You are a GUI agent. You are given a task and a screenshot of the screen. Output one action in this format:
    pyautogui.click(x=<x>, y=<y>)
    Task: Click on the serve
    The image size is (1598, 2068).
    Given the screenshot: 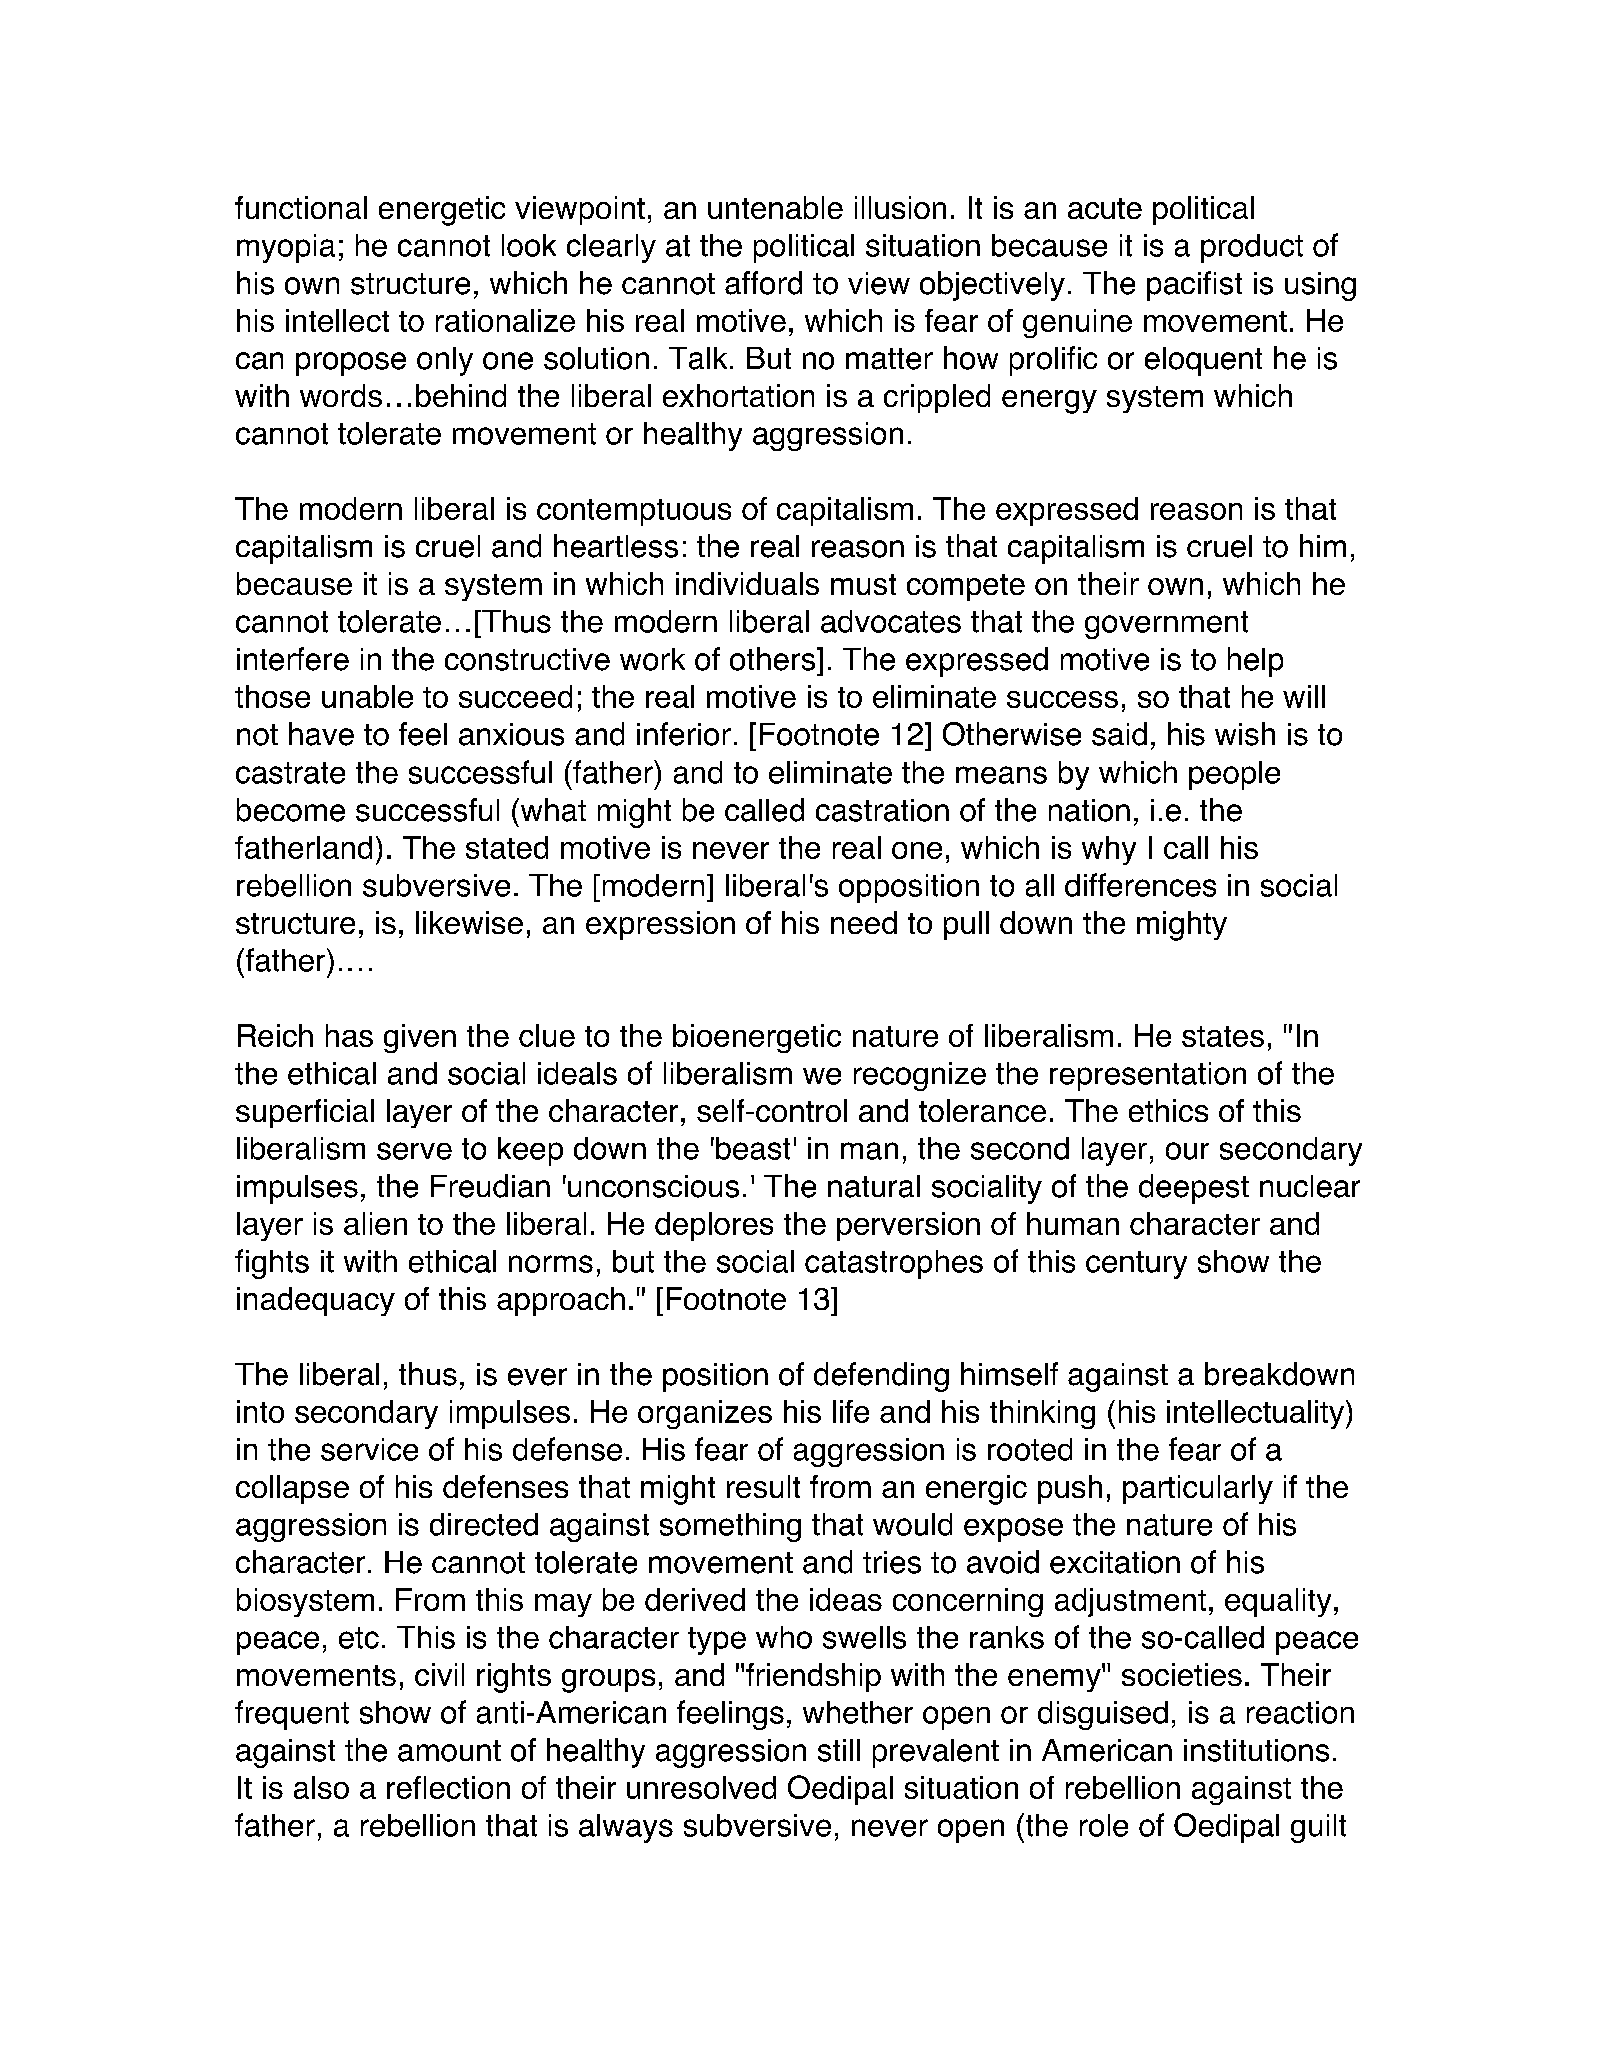 What is the action you would take?
    pyautogui.click(x=414, y=1151)
